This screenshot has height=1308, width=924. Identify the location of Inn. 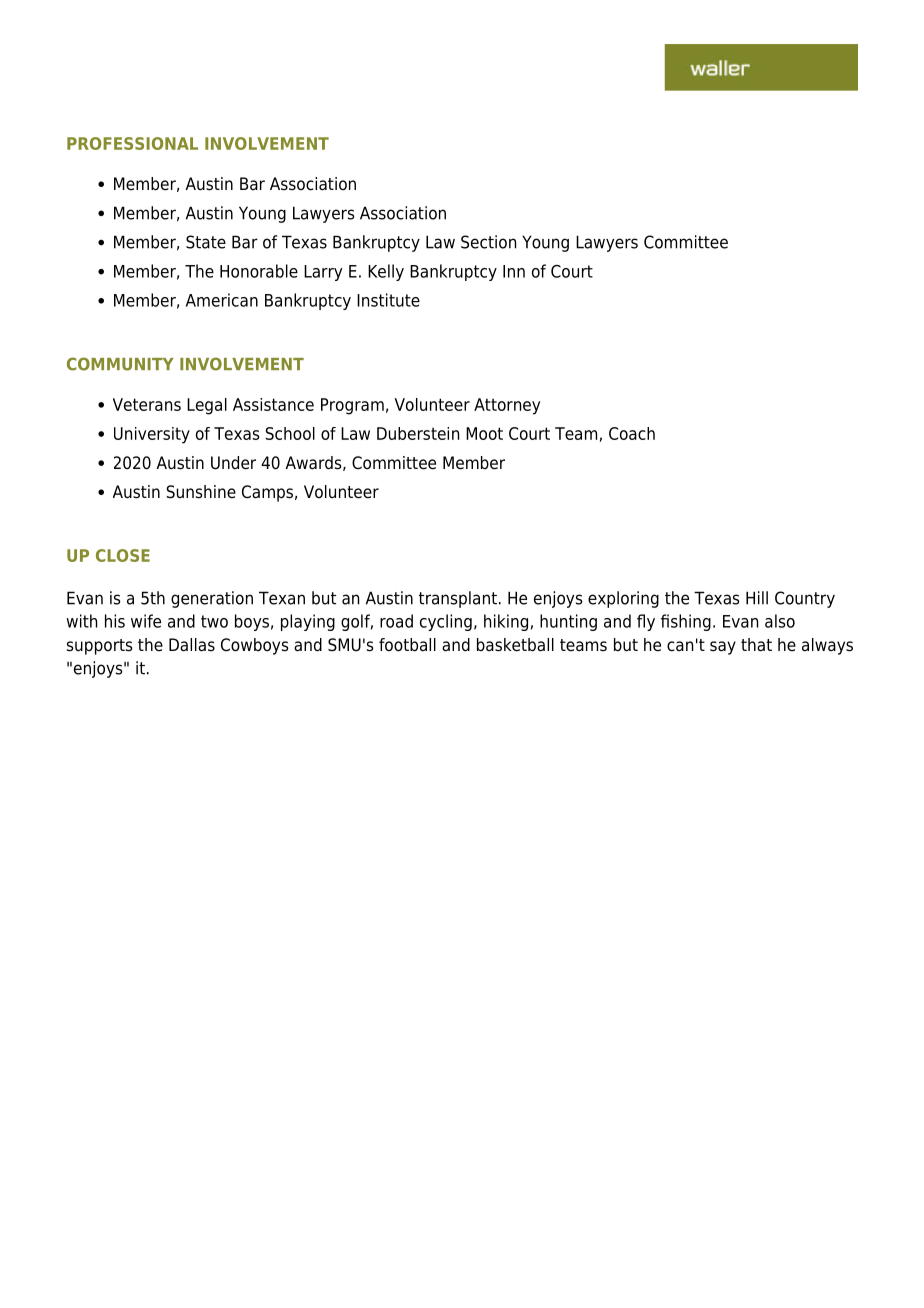
(514, 271).
